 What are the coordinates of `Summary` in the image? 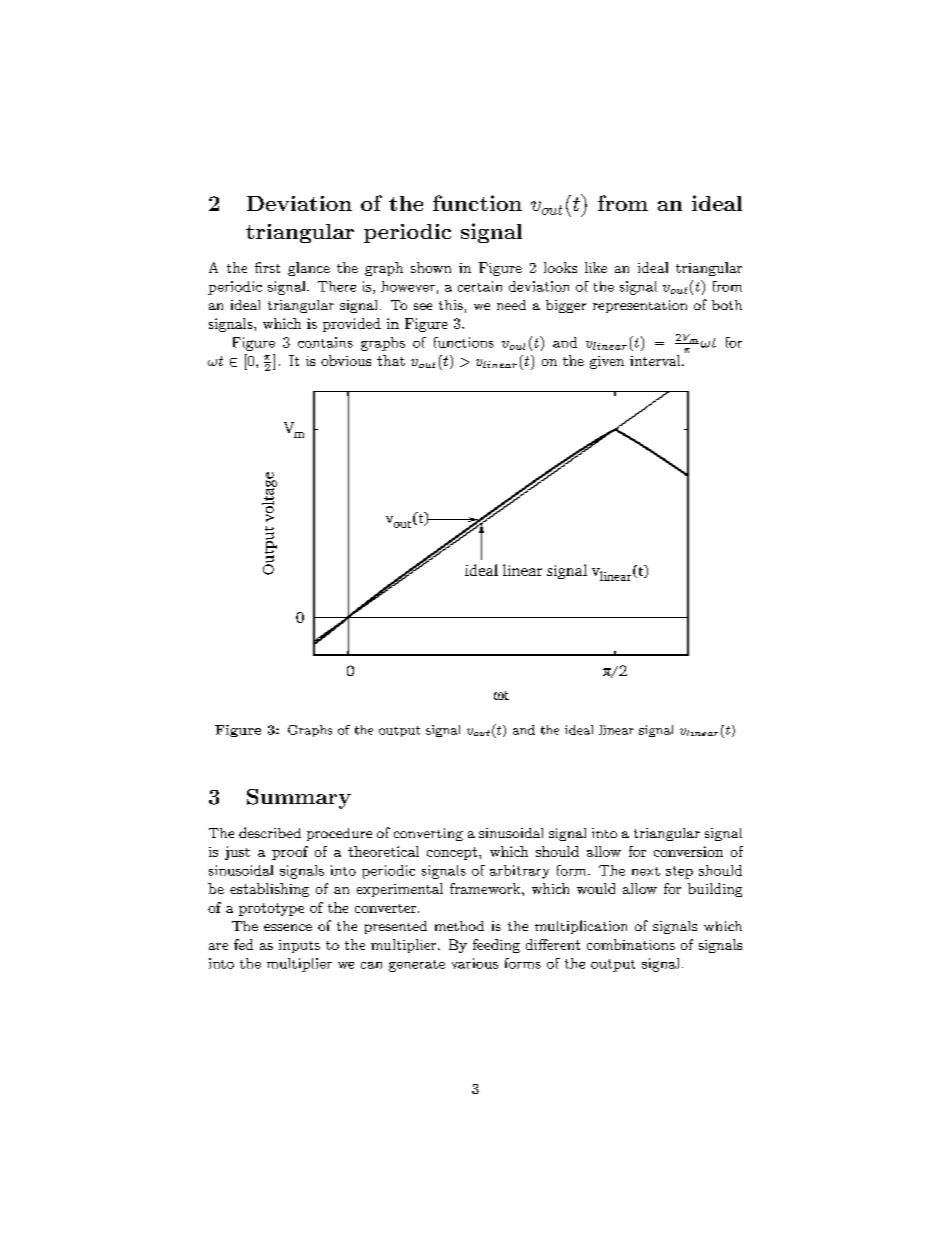 It's located at (299, 799).
